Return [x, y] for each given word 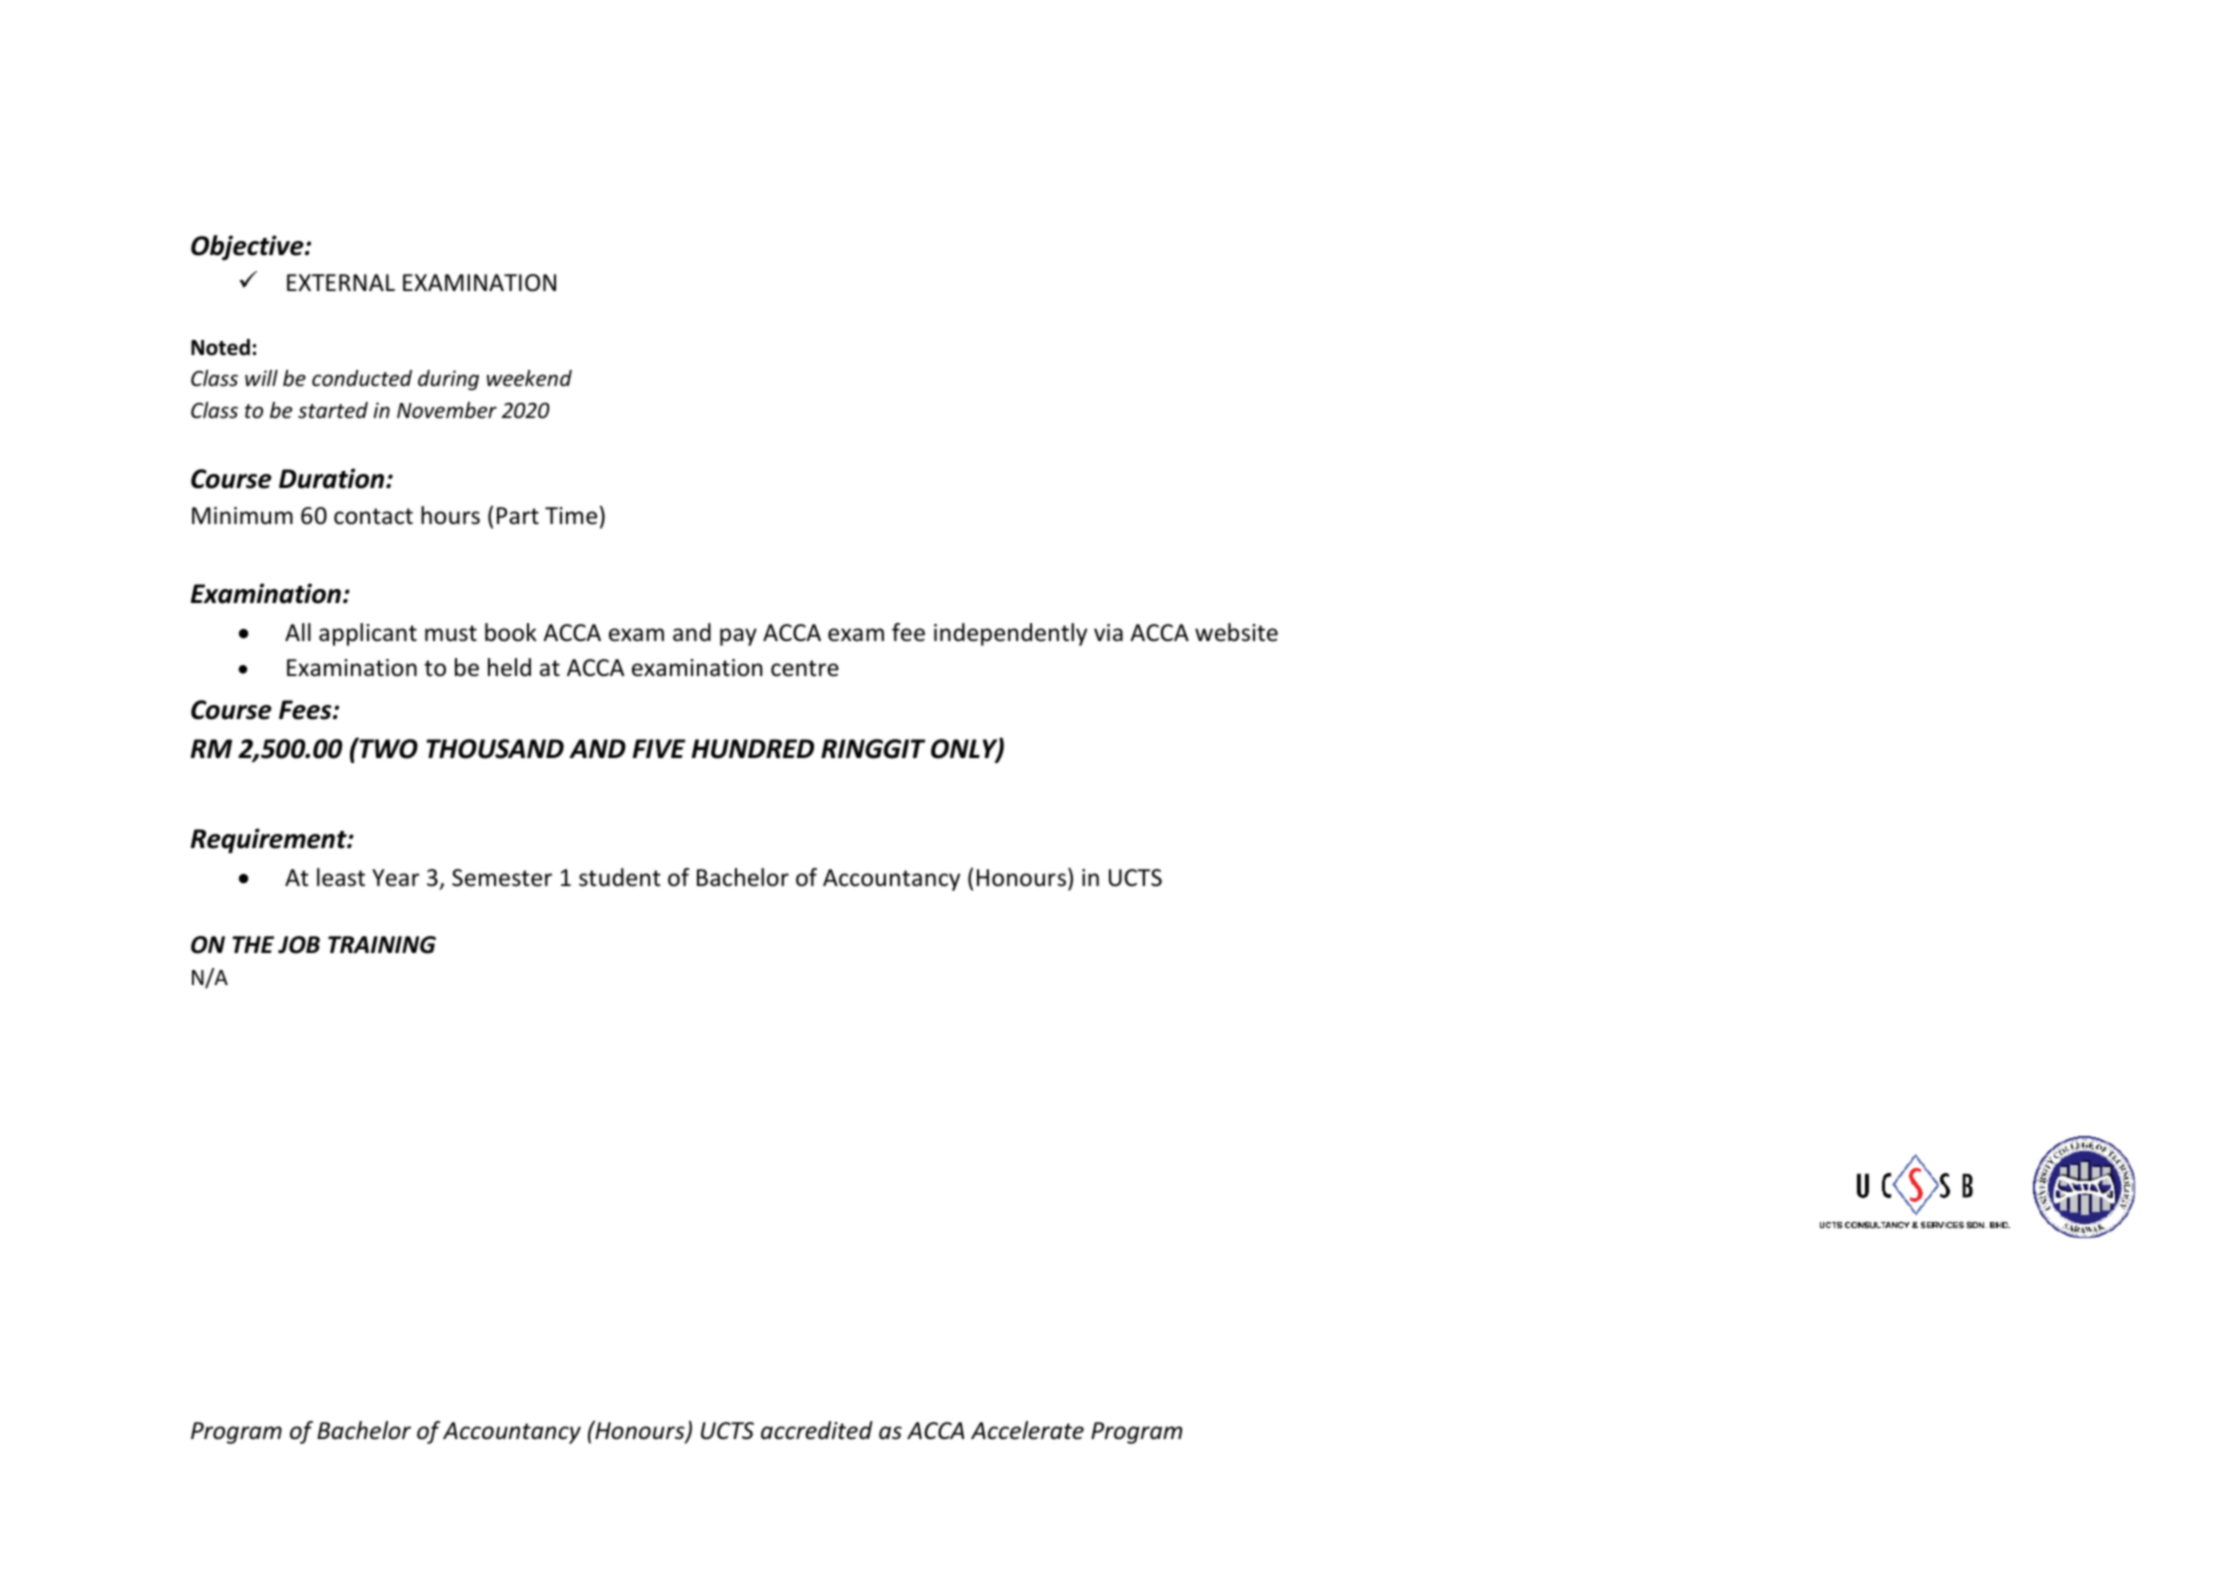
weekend [529, 378]
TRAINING [382, 945]
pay [738, 637]
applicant [368, 634]
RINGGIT [873, 749]
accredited [817, 1430]
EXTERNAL [341, 282]
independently [1010, 634]
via [1108, 632]
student [620, 877]
